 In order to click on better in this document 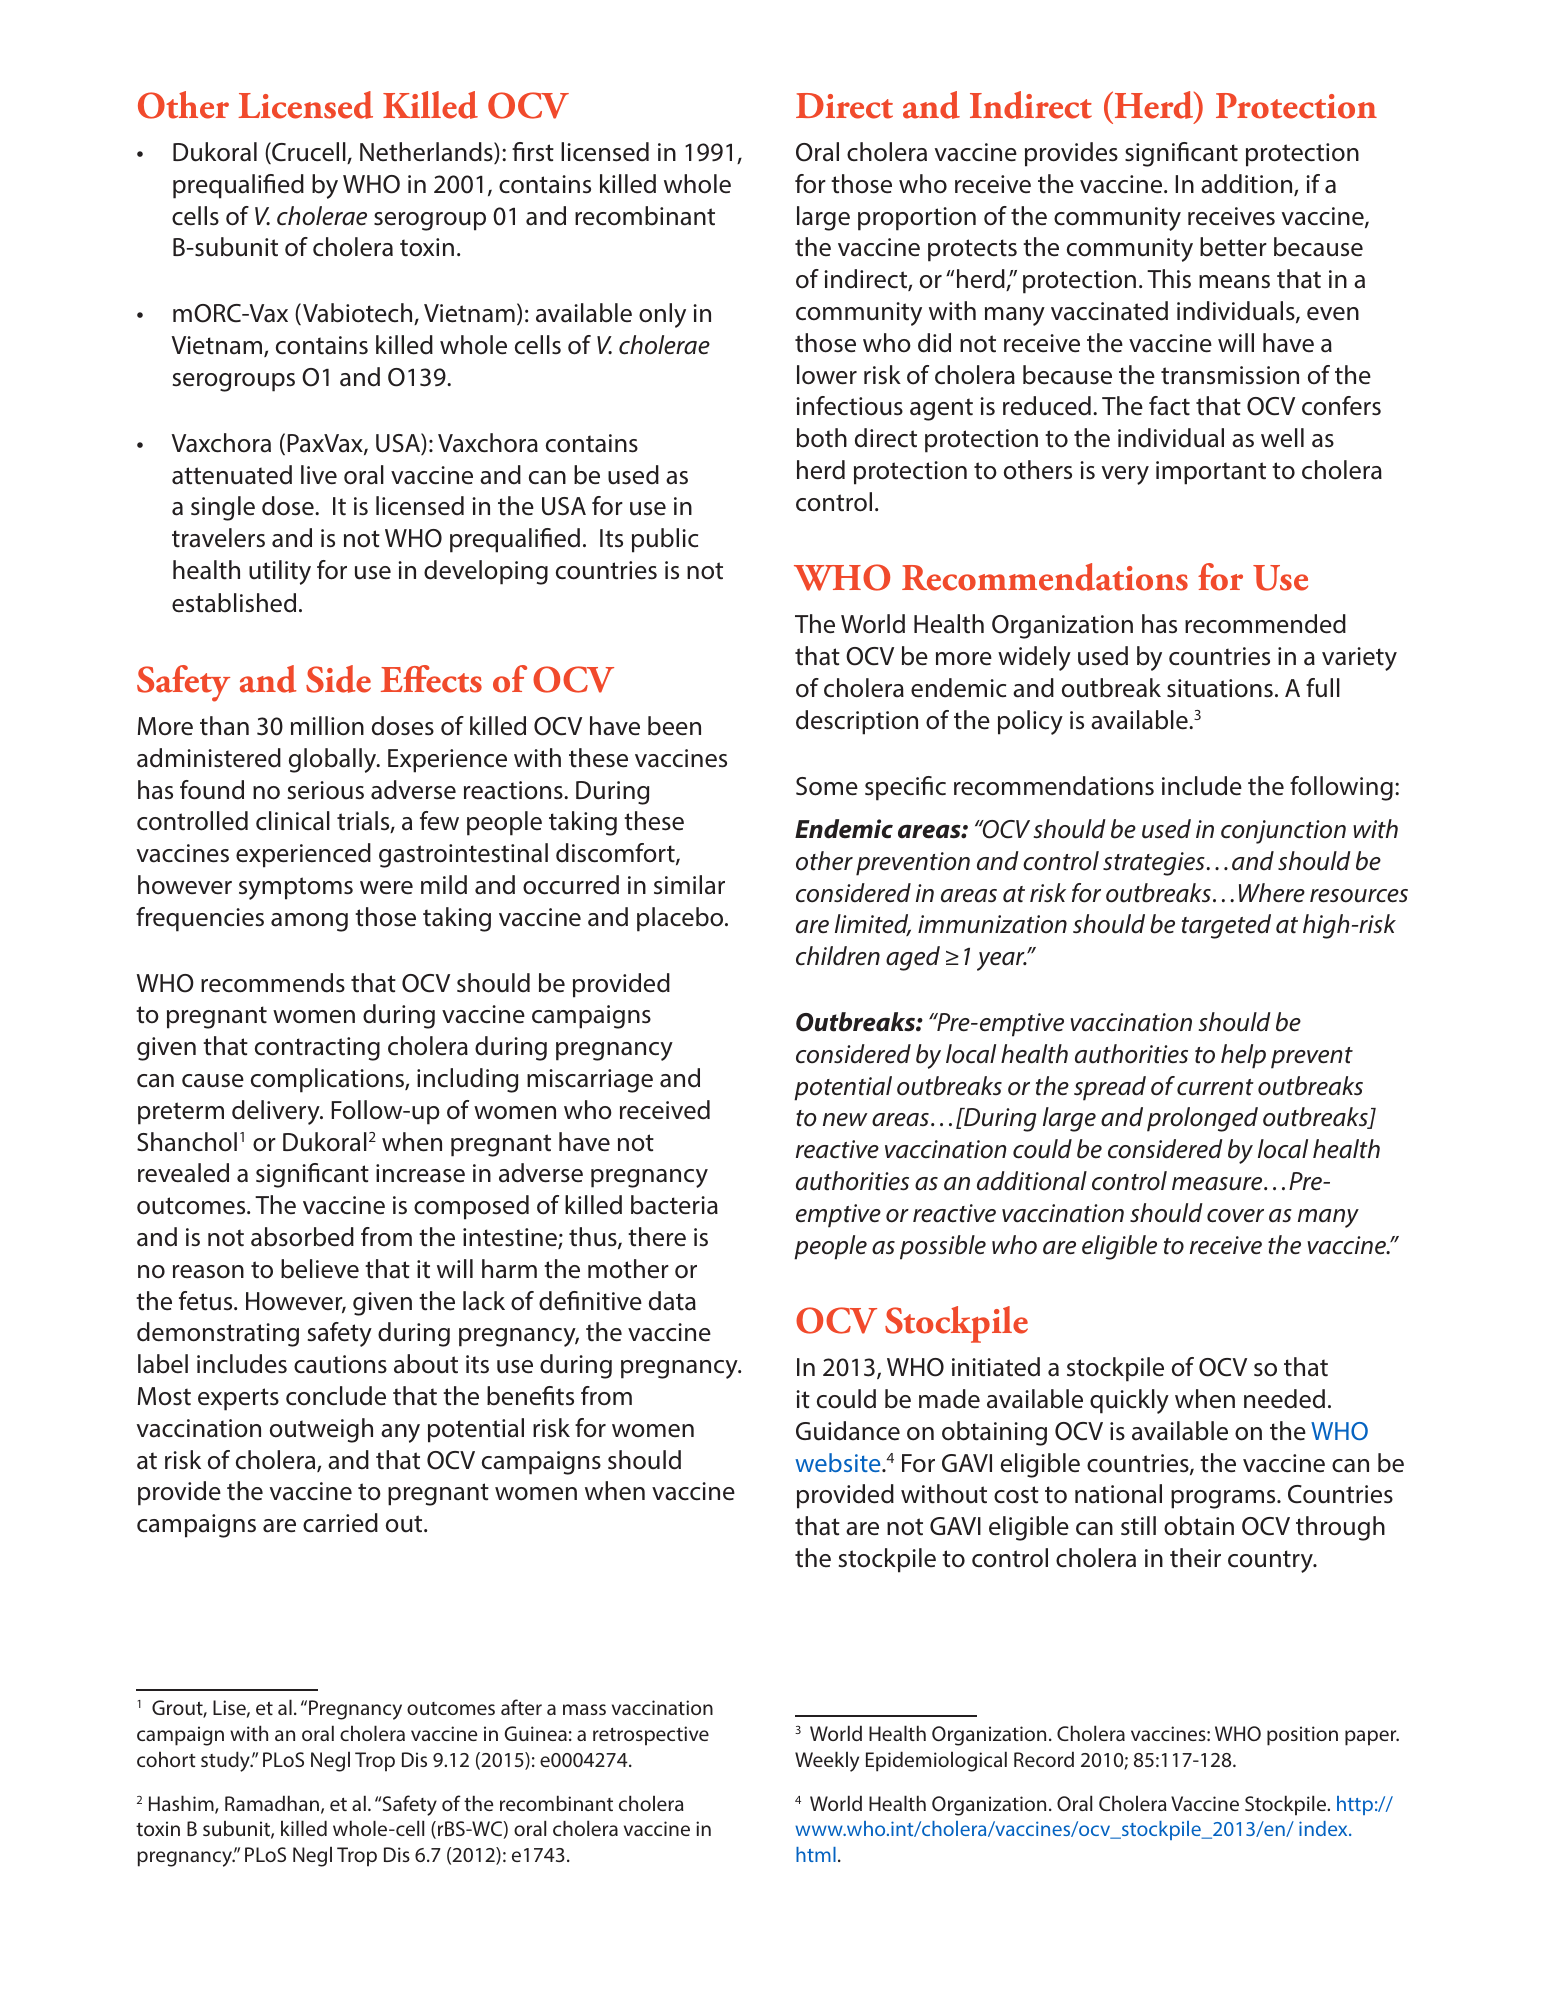, I will do `click(1233, 247)`.
